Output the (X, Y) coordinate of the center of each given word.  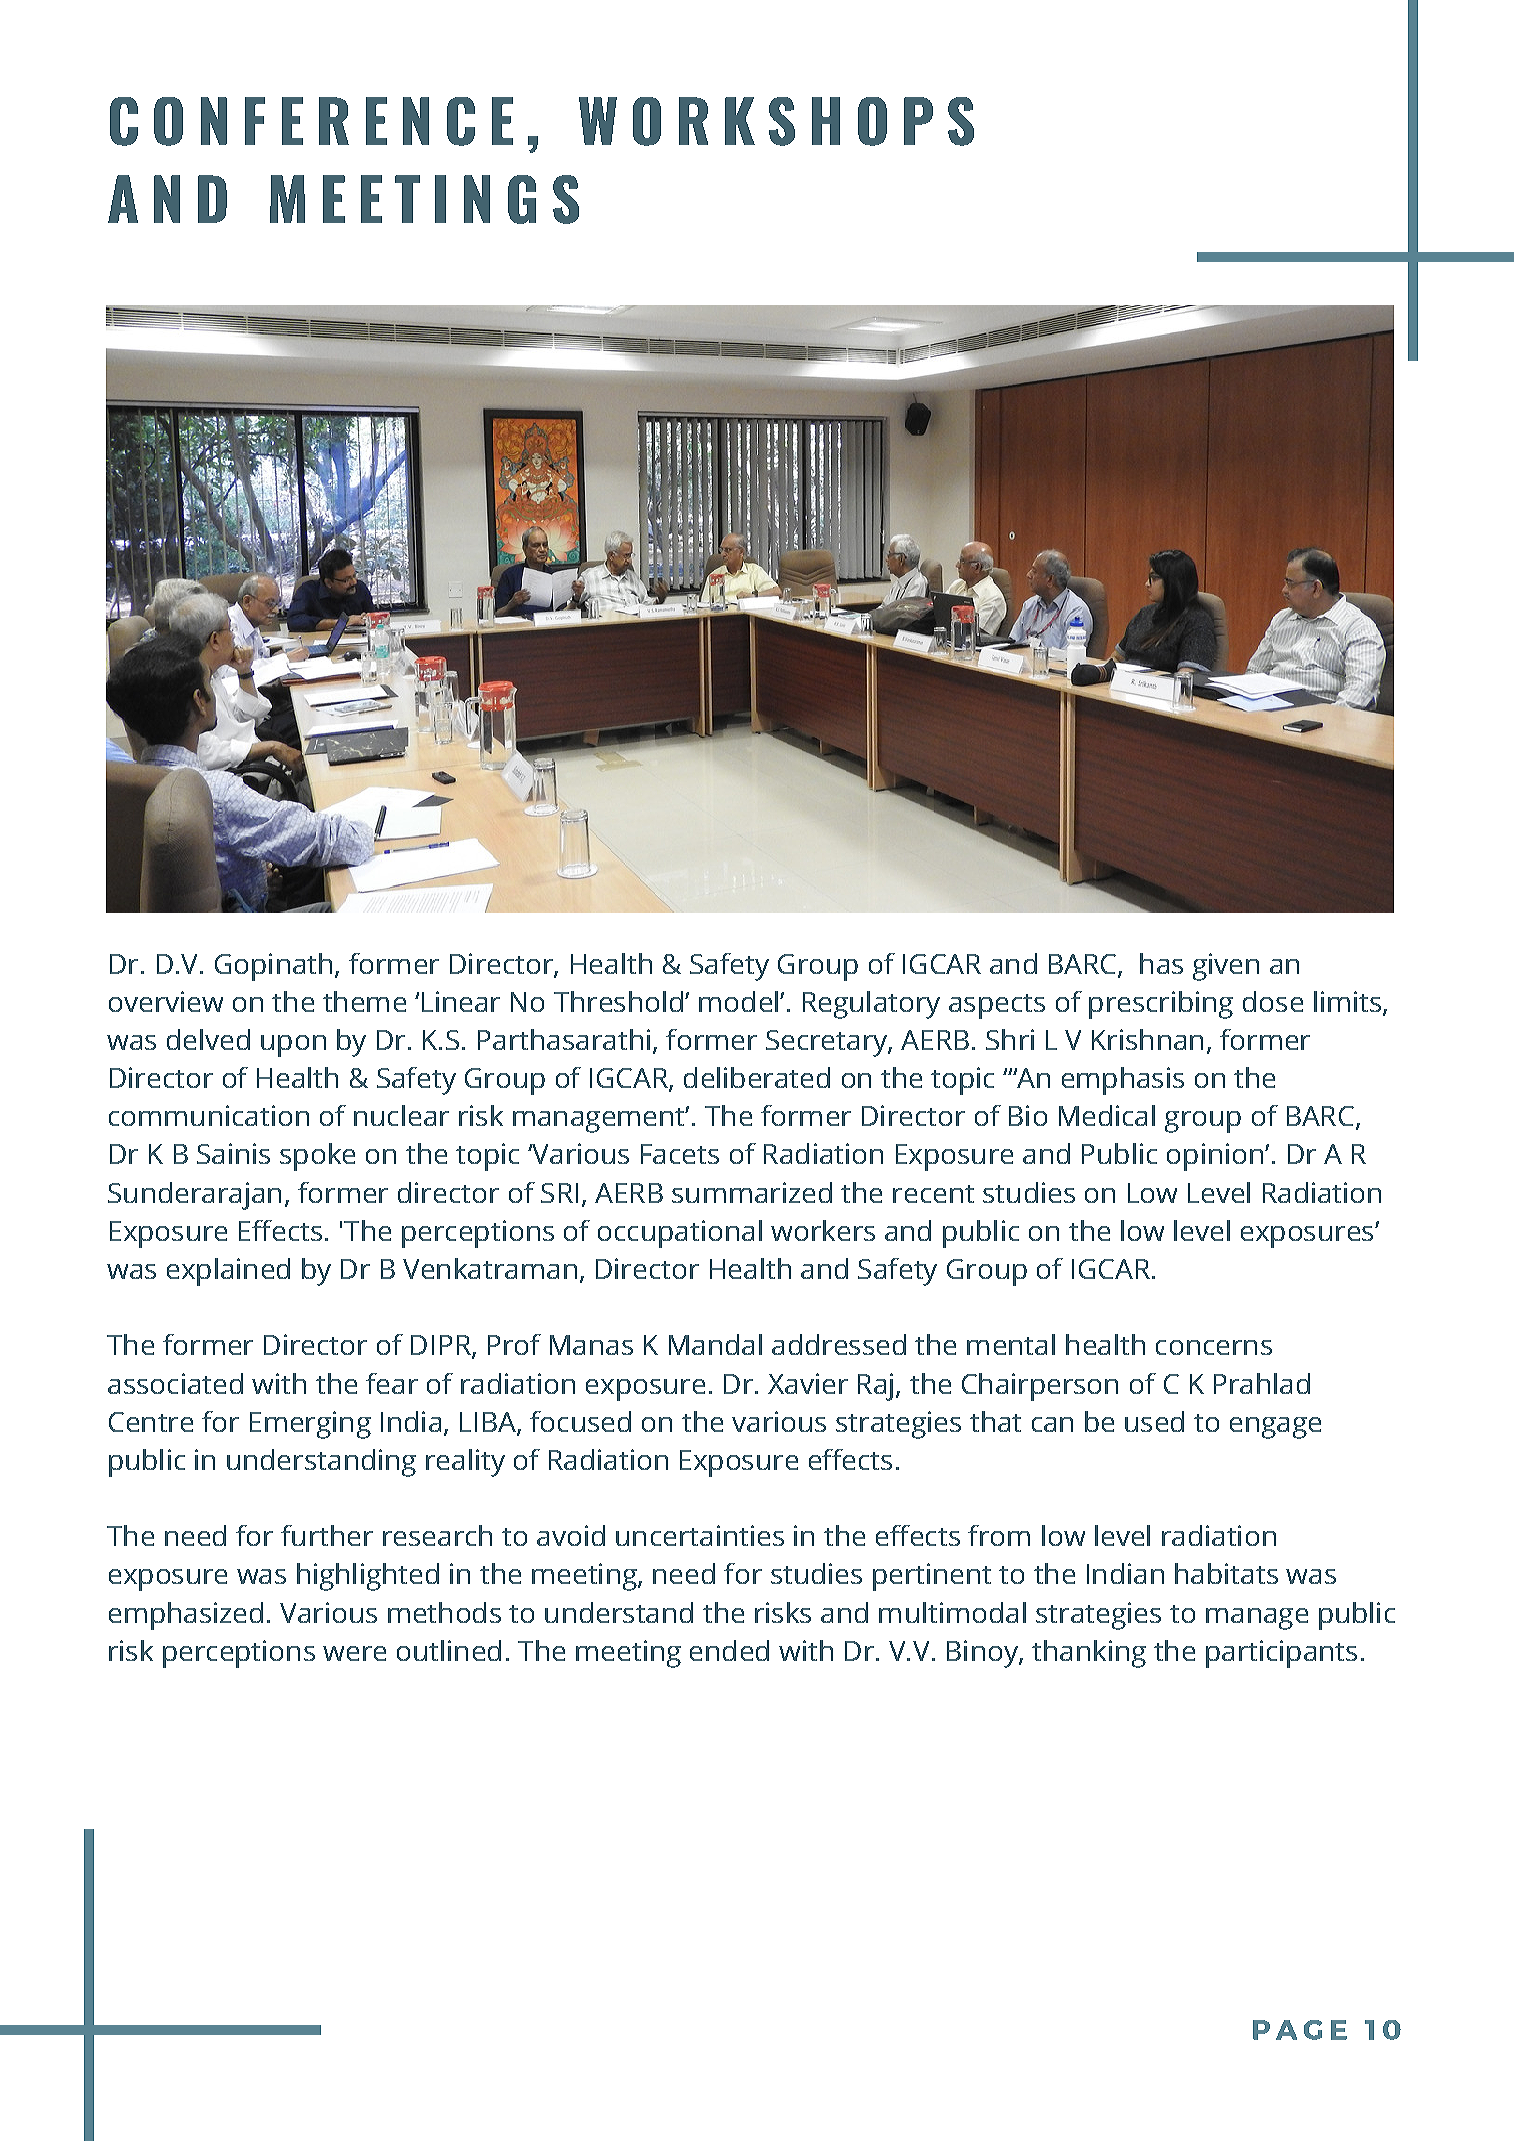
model (738, 1001)
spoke (317, 1157)
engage (1275, 1428)
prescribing (1161, 1005)
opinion (1215, 1157)
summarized (752, 1192)
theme (364, 1001)
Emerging (310, 1425)
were (354, 1653)
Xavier (808, 1383)
